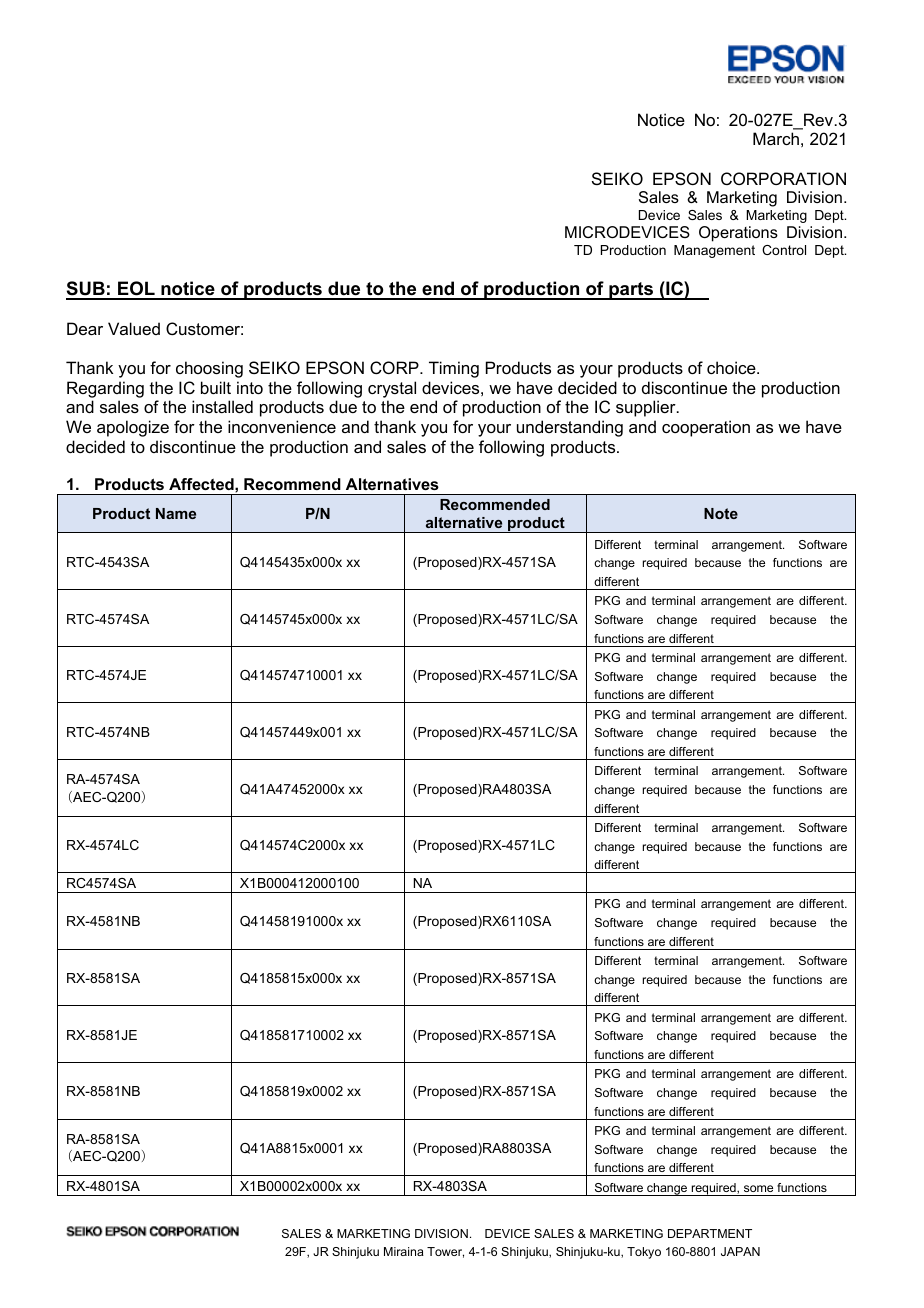 The width and height of the image is (924, 1308). Describe the element at coordinates (134, 328) in the image. I see `Valued` at that location.
